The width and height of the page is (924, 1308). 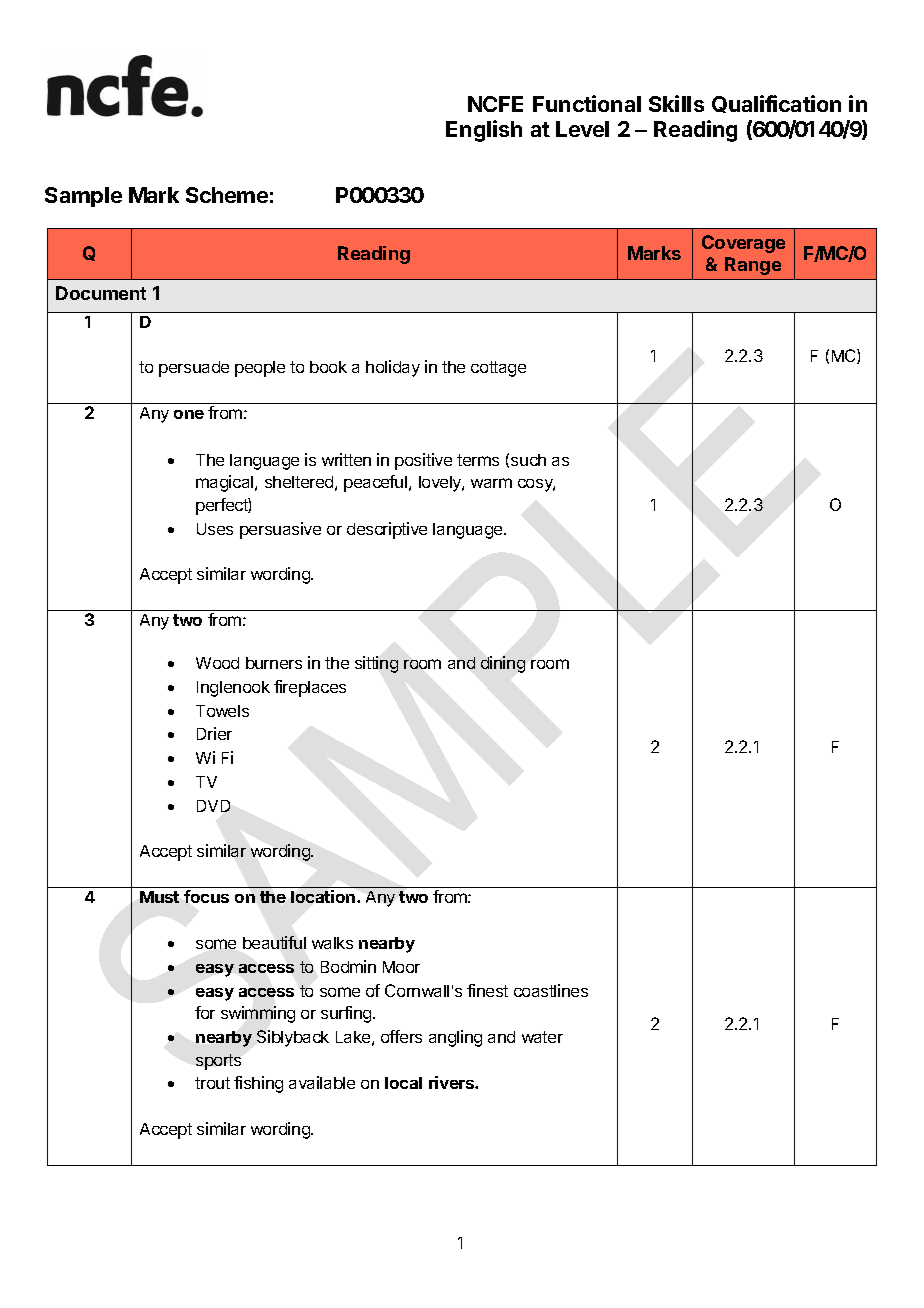 What do you see at coordinates (227, 195) in the page?
I see `Scheme` at bounding box center [227, 195].
